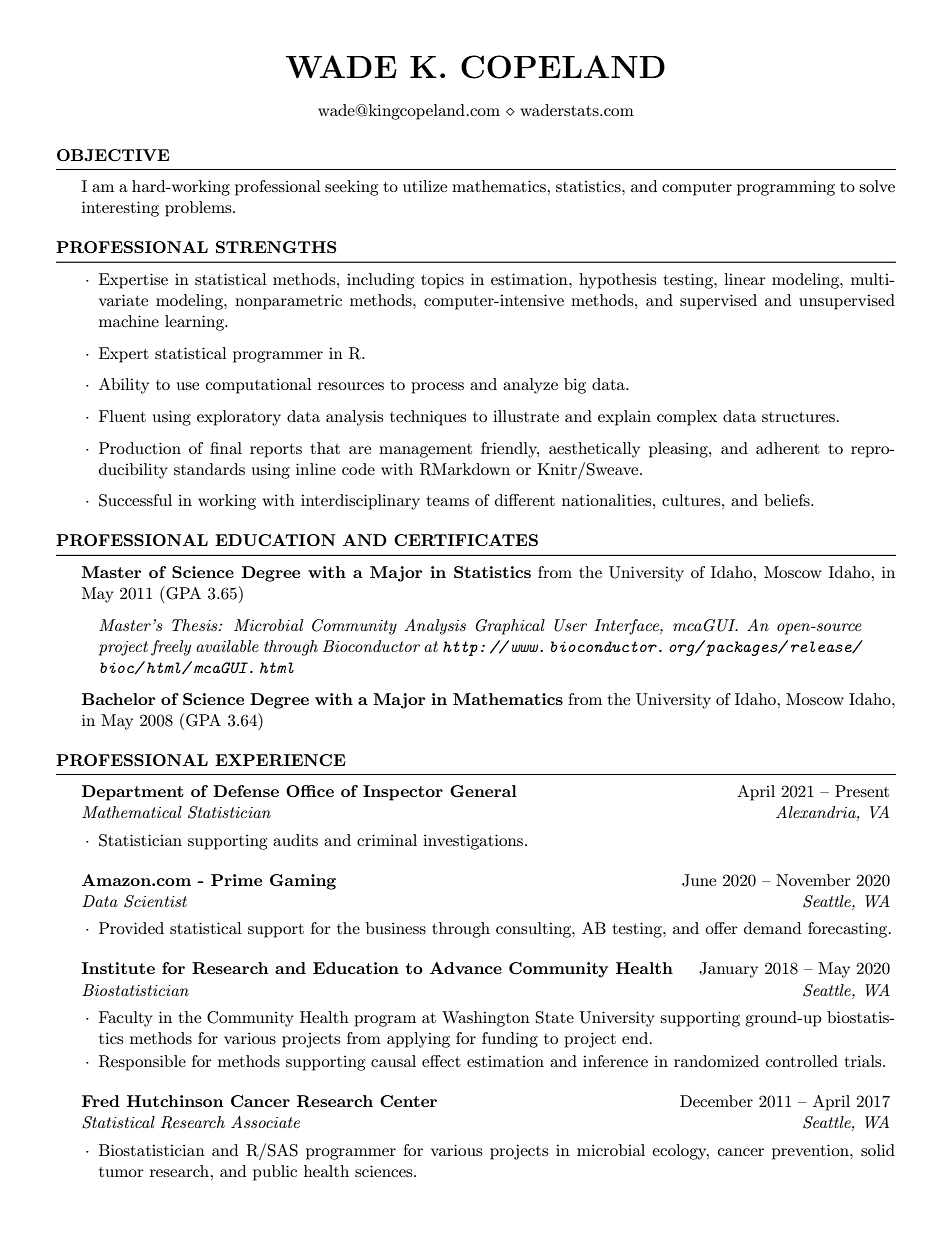 The height and width of the document is (1233, 952). What do you see at coordinates (155, 901) in the document?
I see `Scientist` at bounding box center [155, 901].
